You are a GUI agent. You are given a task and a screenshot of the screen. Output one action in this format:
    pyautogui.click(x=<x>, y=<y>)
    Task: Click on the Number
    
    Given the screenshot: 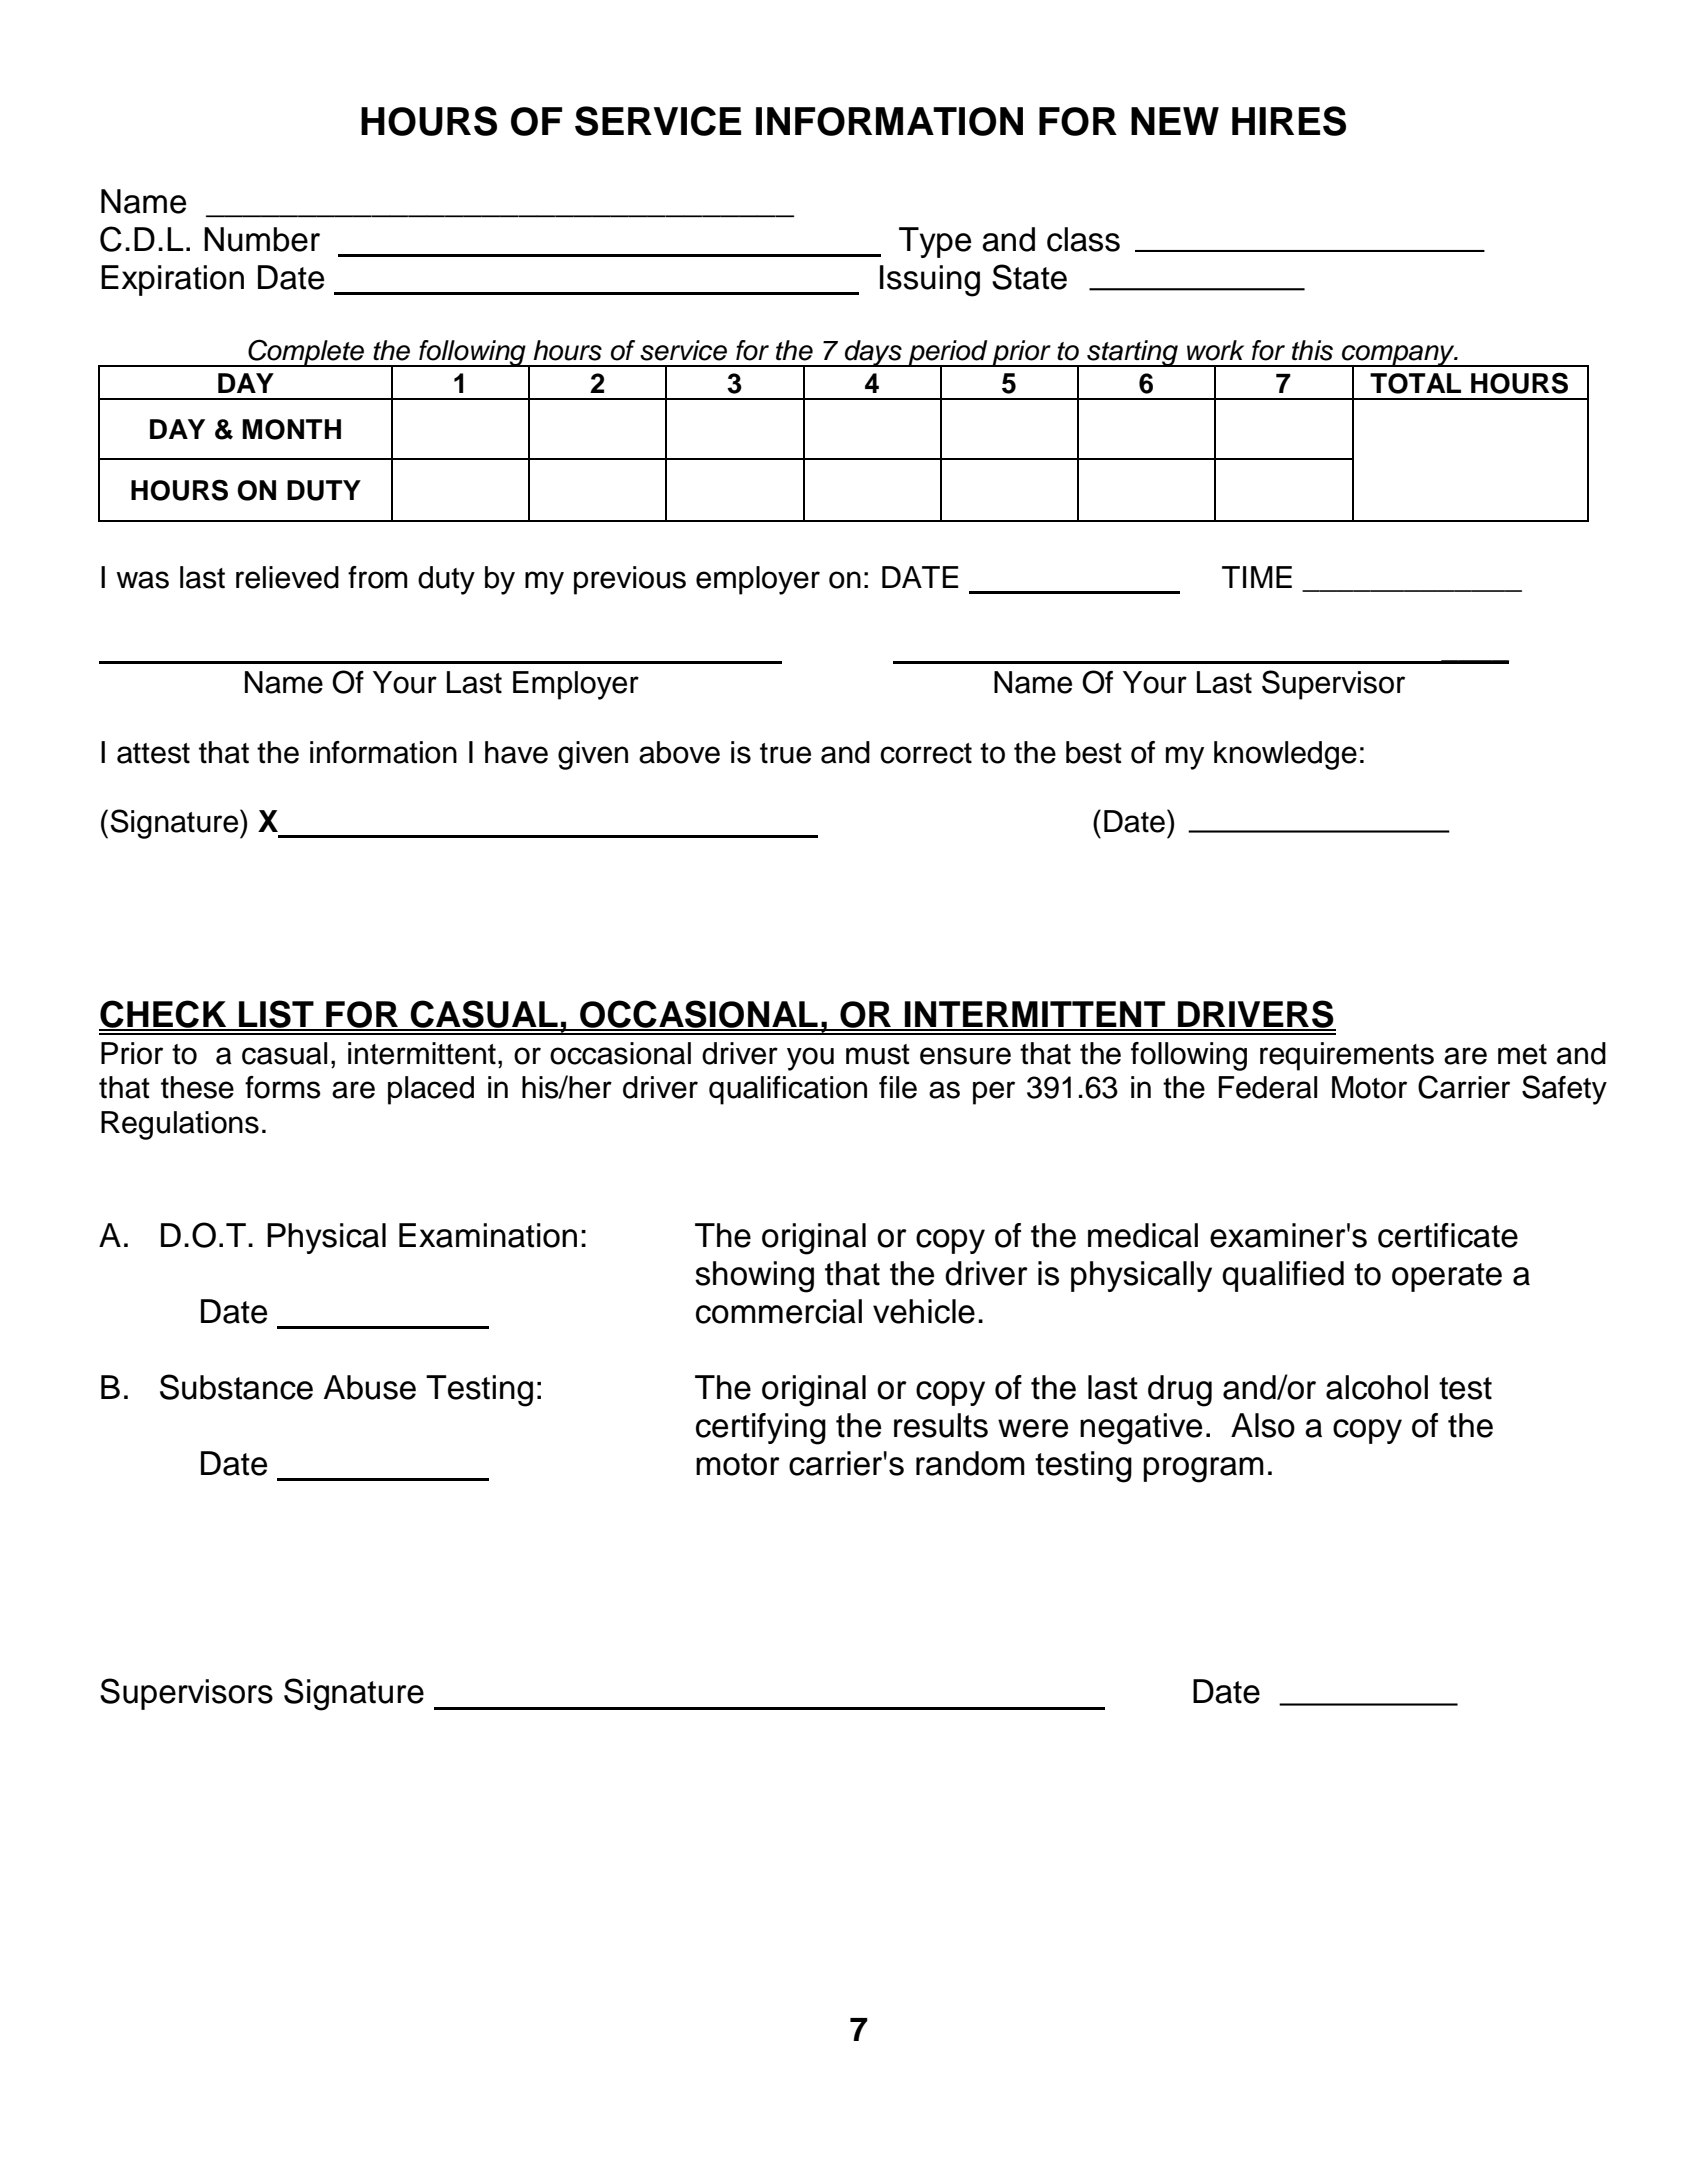 What is the action you would take?
    pyautogui.click(x=262, y=239)
